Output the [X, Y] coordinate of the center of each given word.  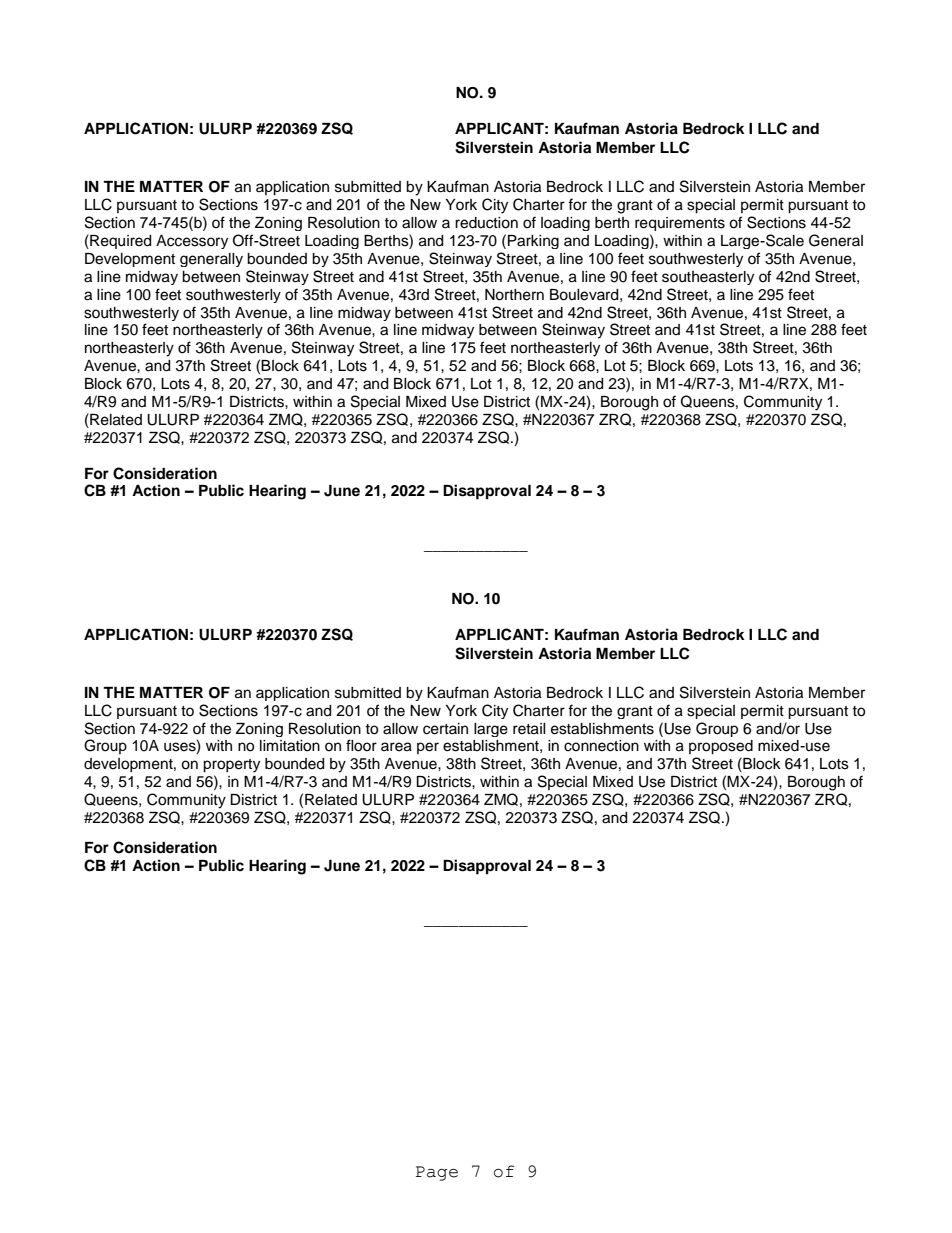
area [396, 747]
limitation [290, 746]
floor [361, 745]
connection [601, 746]
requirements [680, 224]
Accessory [192, 242]
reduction [486, 223]
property [231, 766]
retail [529, 729]
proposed [721, 747]
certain [445, 729]
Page [437, 1173]
